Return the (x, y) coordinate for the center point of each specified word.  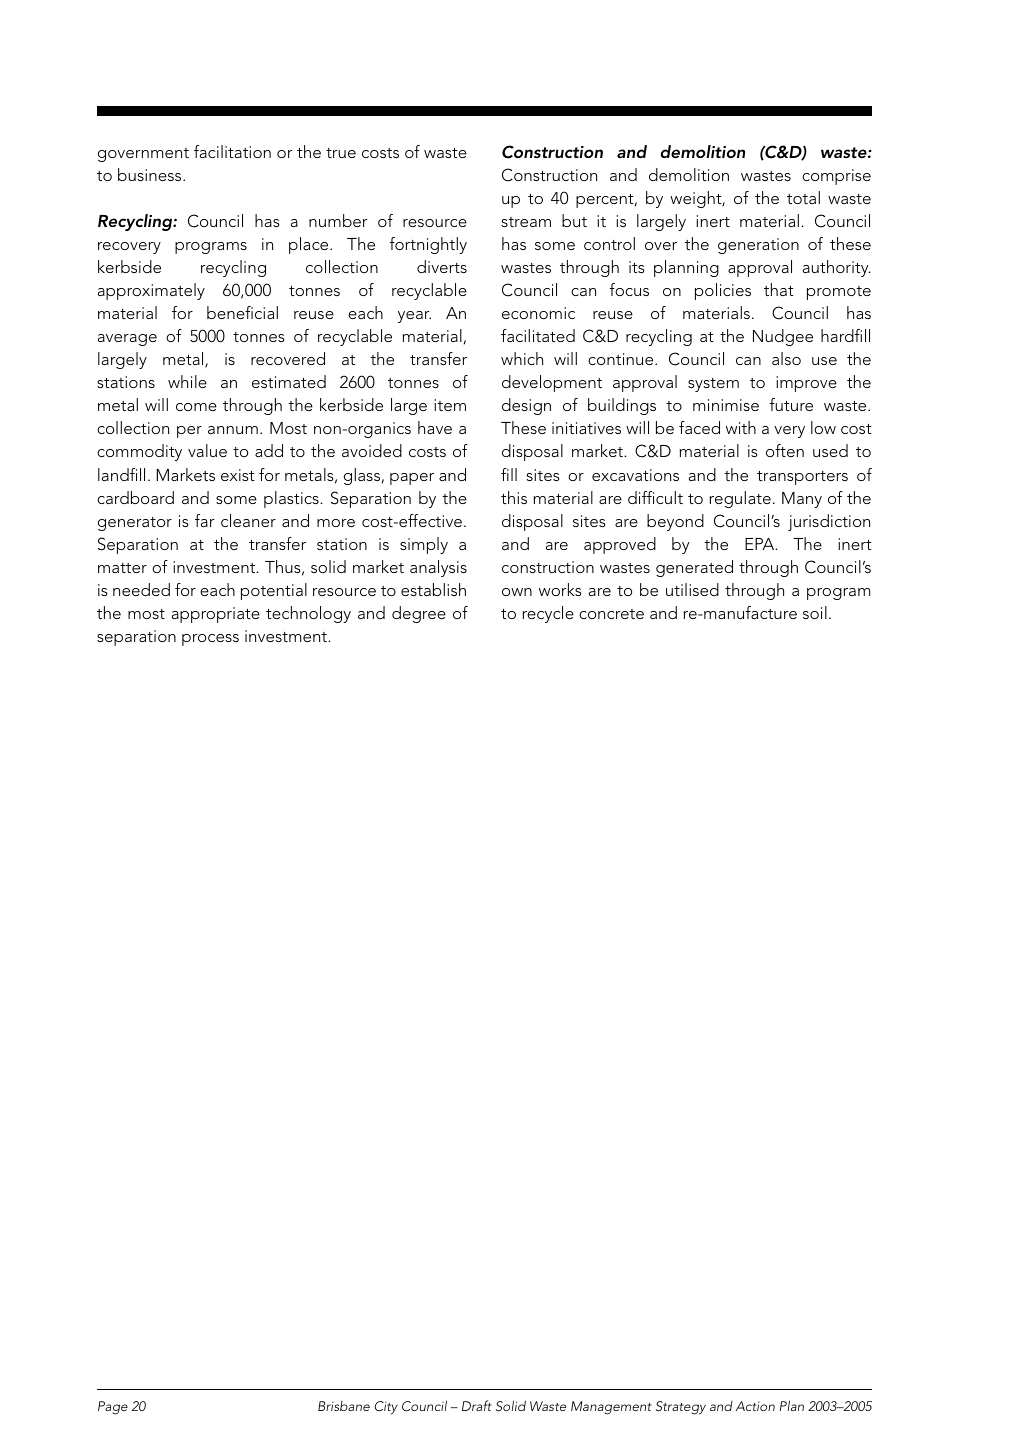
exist (238, 475)
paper (412, 479)
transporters (802, 478)
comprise (836, 177)
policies (723, 291)
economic (538, 313)
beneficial (242, 312)
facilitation (232, 151)
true (341, 153)
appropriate (216, 615)
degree (419, 614)
